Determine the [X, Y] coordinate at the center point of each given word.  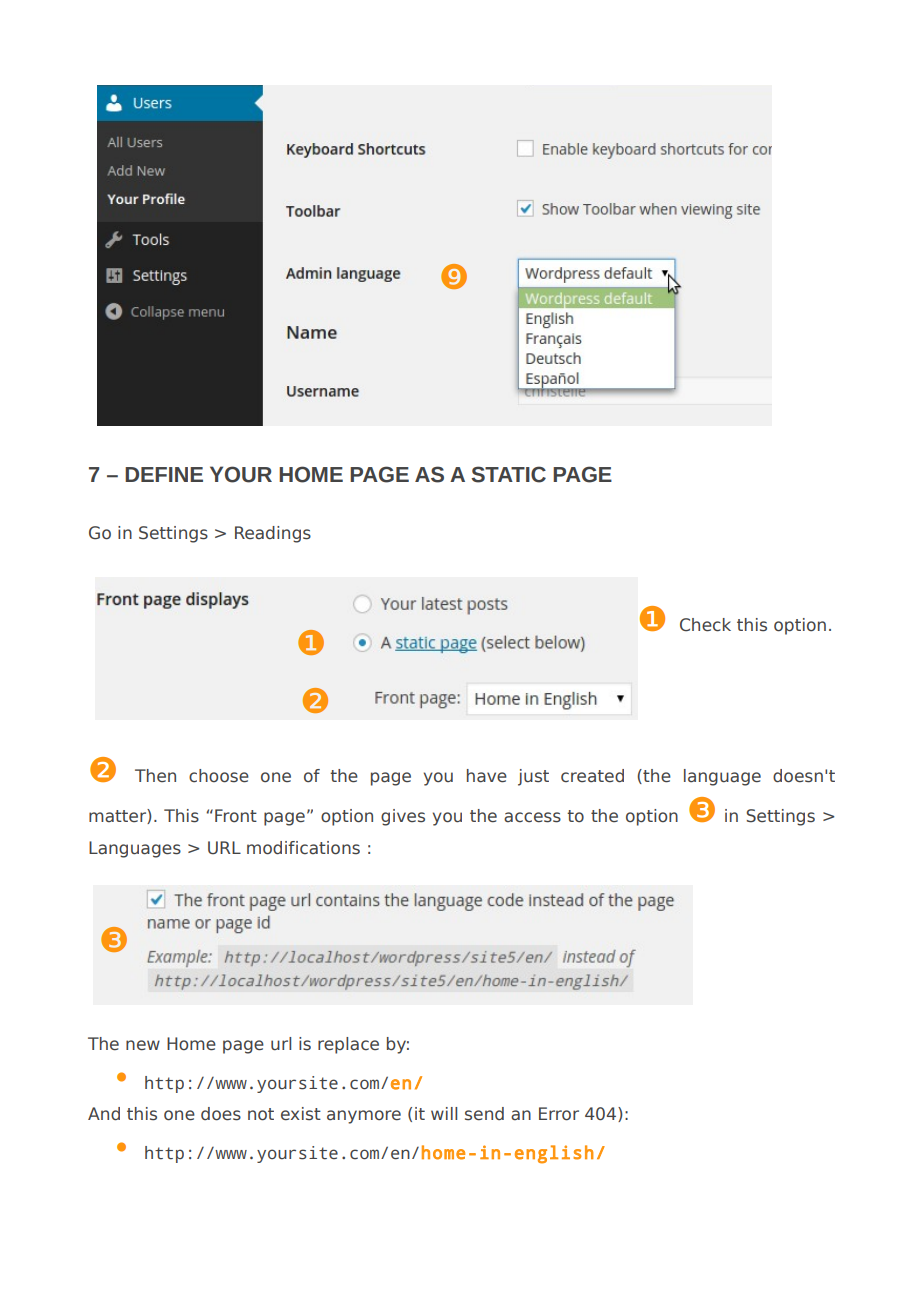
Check [705, 625]
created [592, 776]
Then [155, 775]
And [104, 1114]
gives [403, 817]
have [487, 776]
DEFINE [164, 474]
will [444, 1113]
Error [559, 1114]
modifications [303, 848]
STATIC [508, 474]
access [532, 817]
